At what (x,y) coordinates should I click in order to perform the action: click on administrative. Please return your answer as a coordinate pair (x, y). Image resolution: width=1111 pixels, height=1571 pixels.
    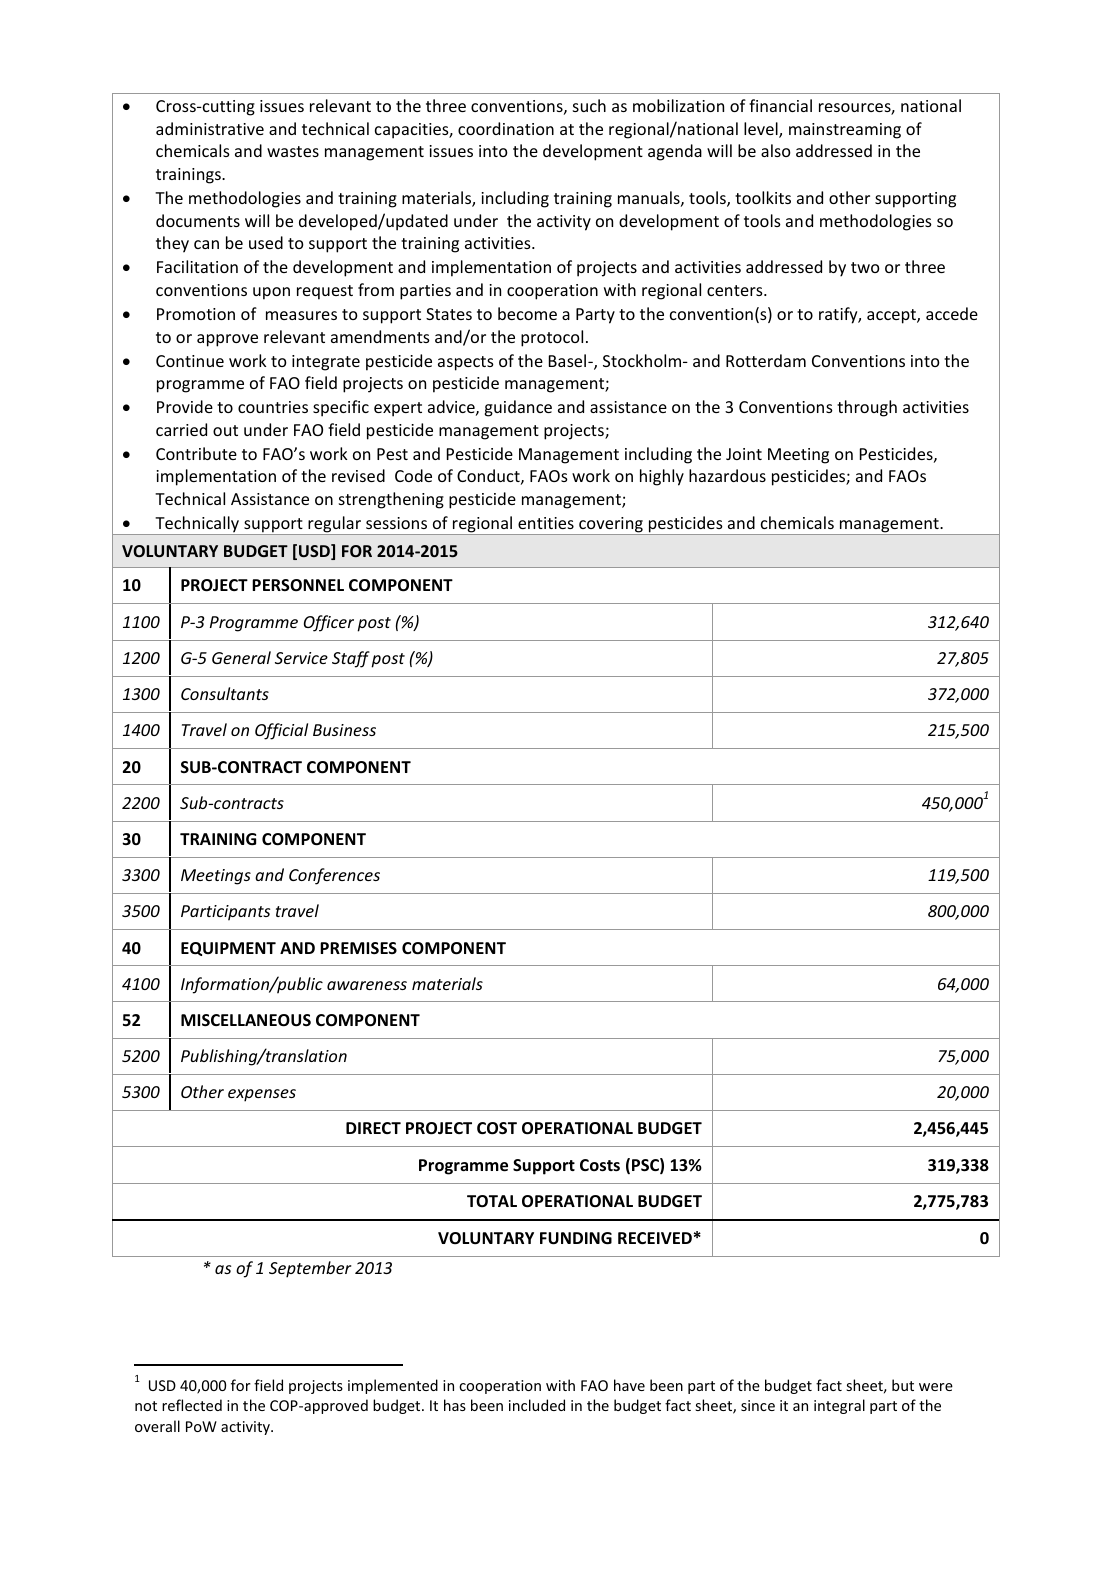
    Looking at the image, I should click on (210, 128).
